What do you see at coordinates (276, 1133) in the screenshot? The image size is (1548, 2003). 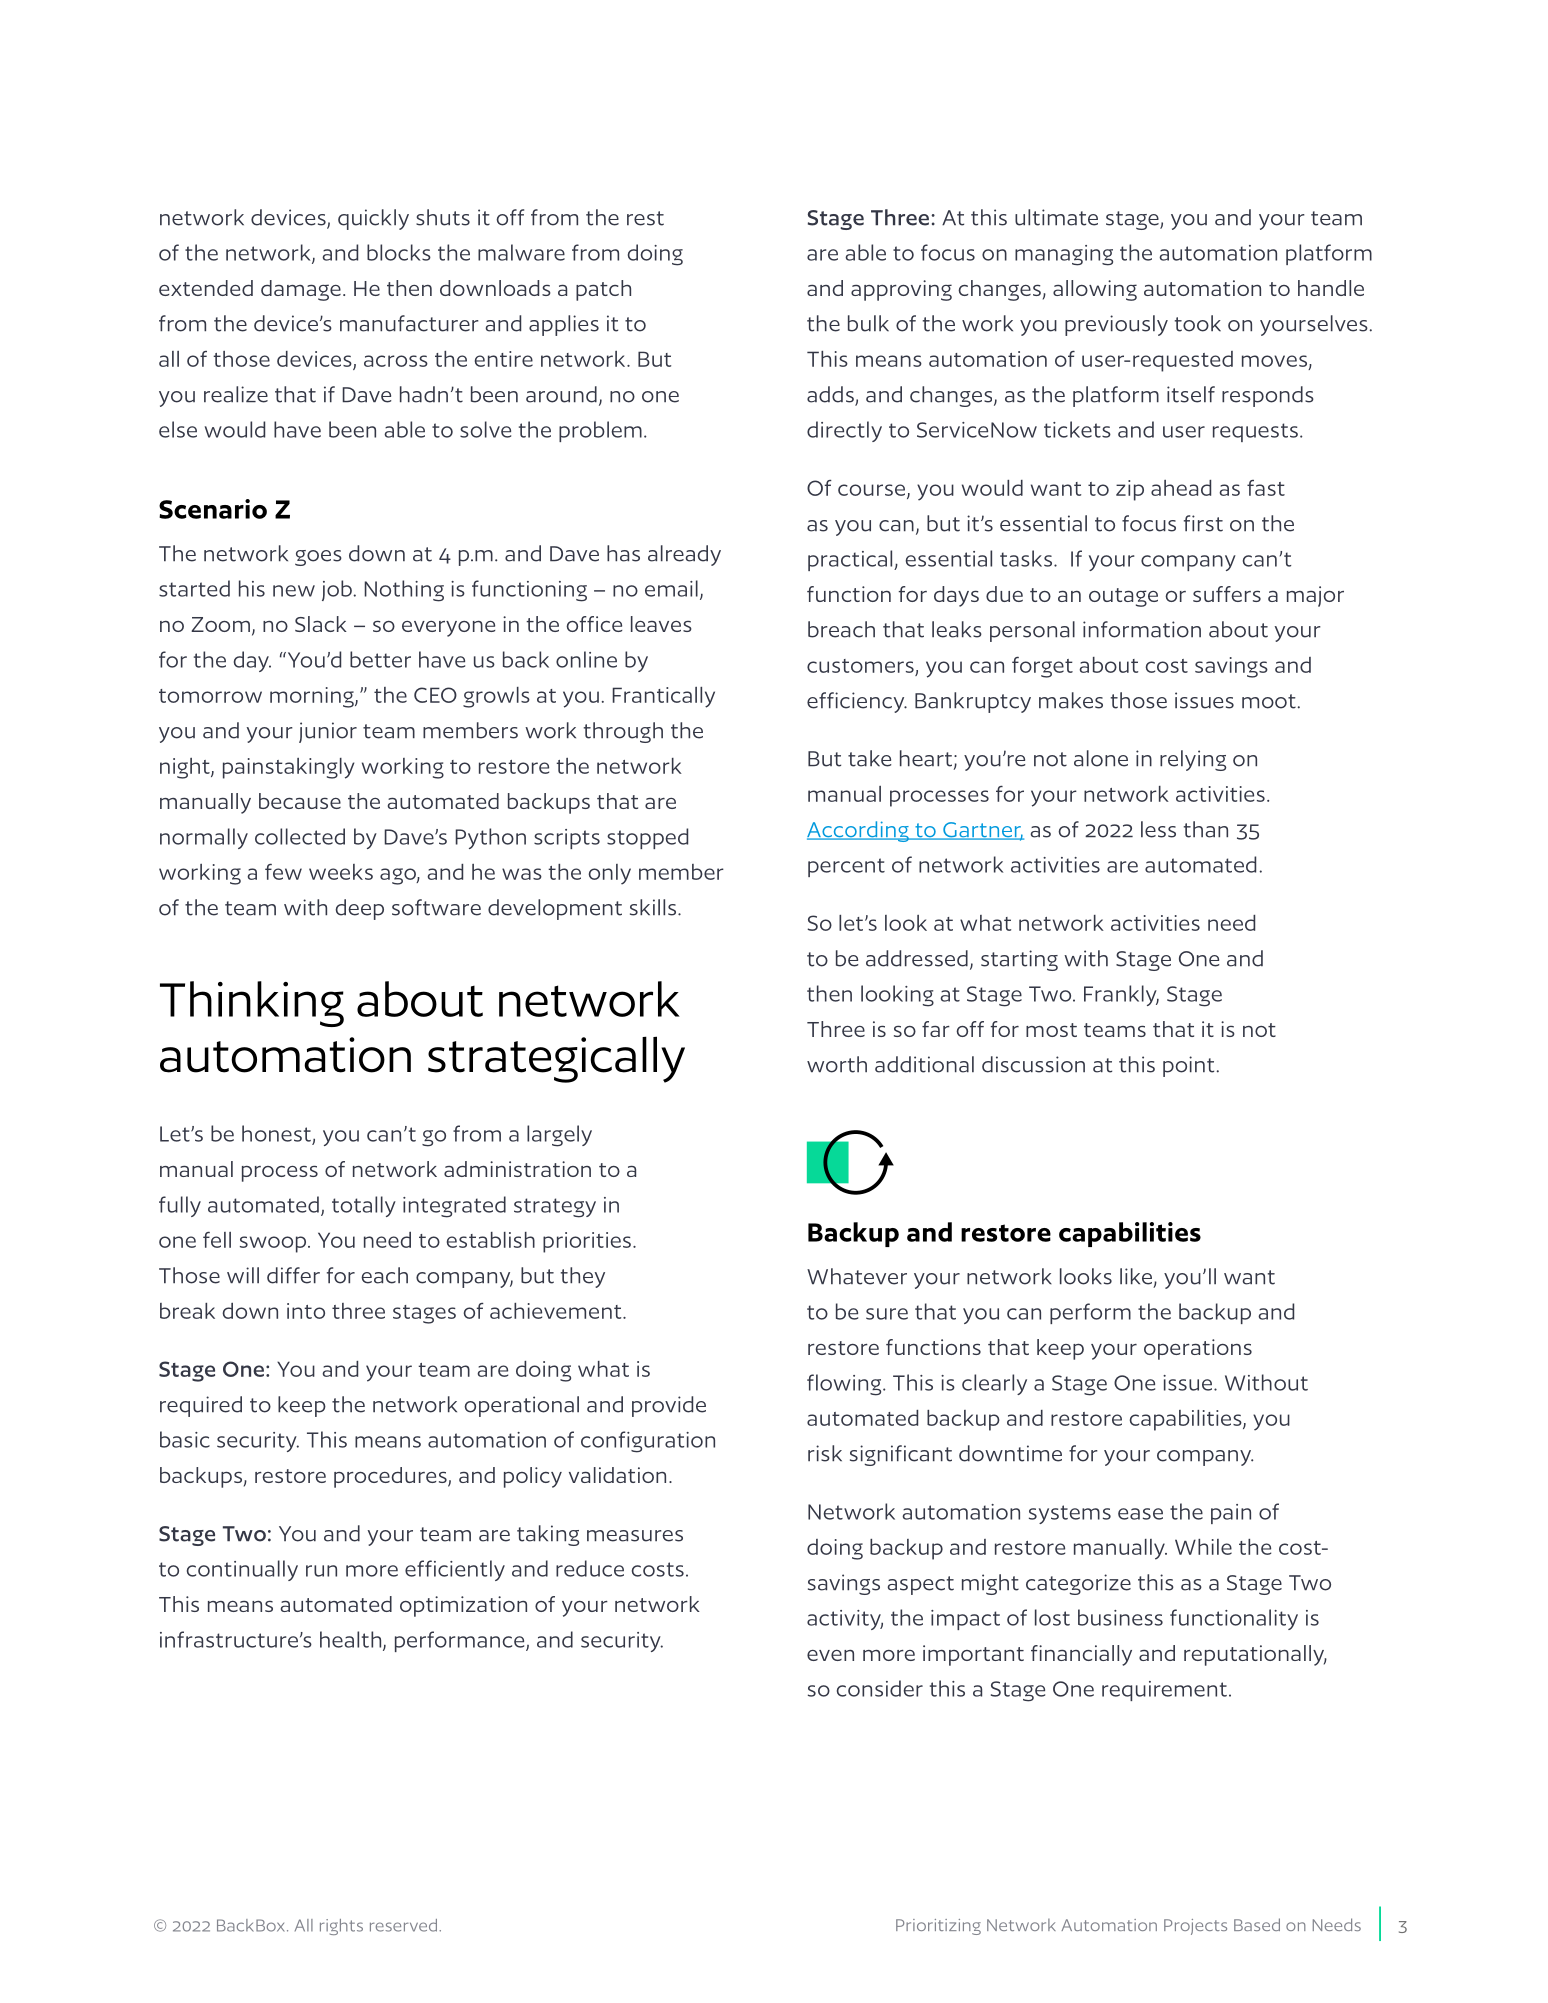 I see `honest` at bounding box center [276, 1133].
